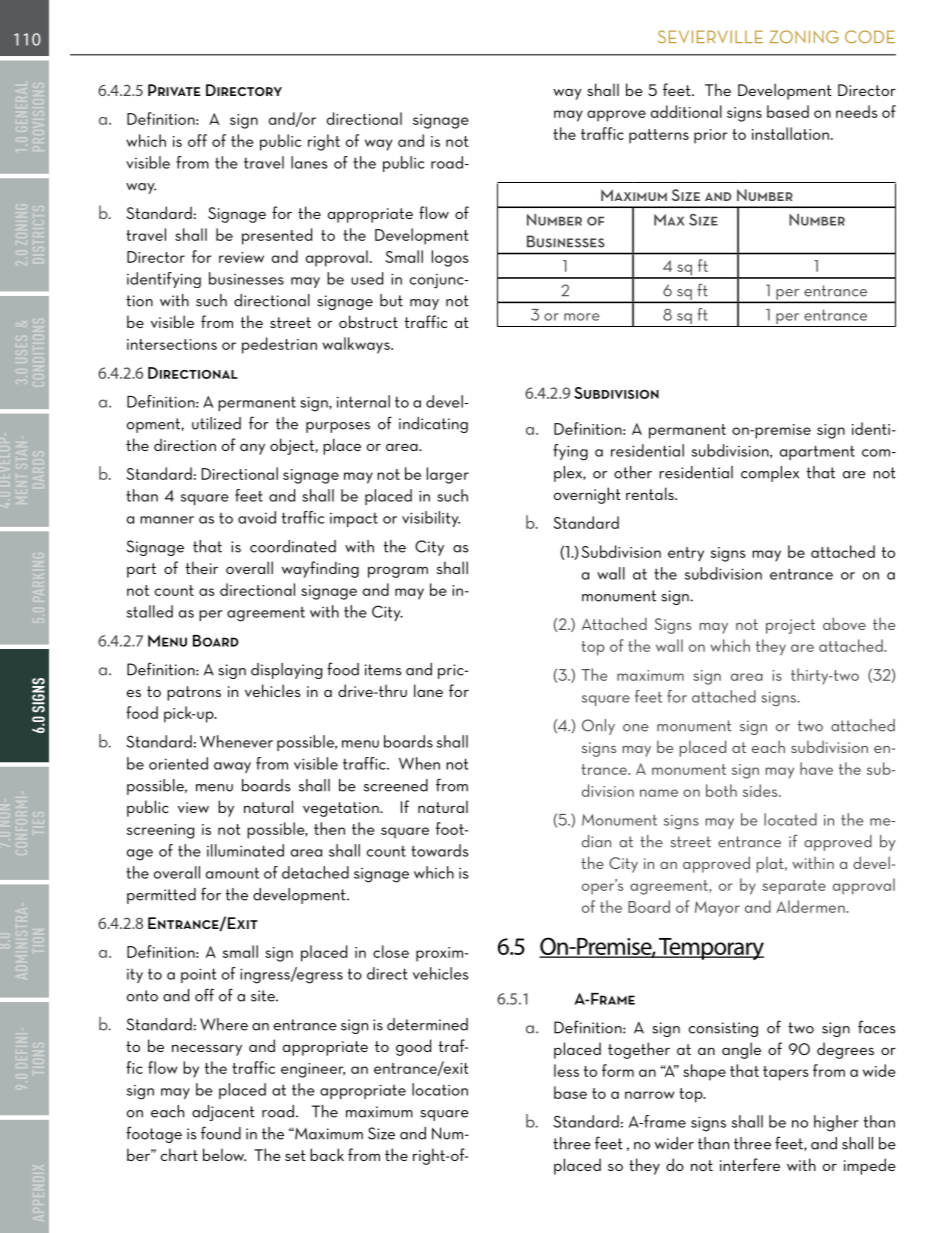 This screenshot has width=952, height=1233. What do you see at coordinates (202, 567) in the screenshot?
I see `their` at bounding box center [202, 567].
